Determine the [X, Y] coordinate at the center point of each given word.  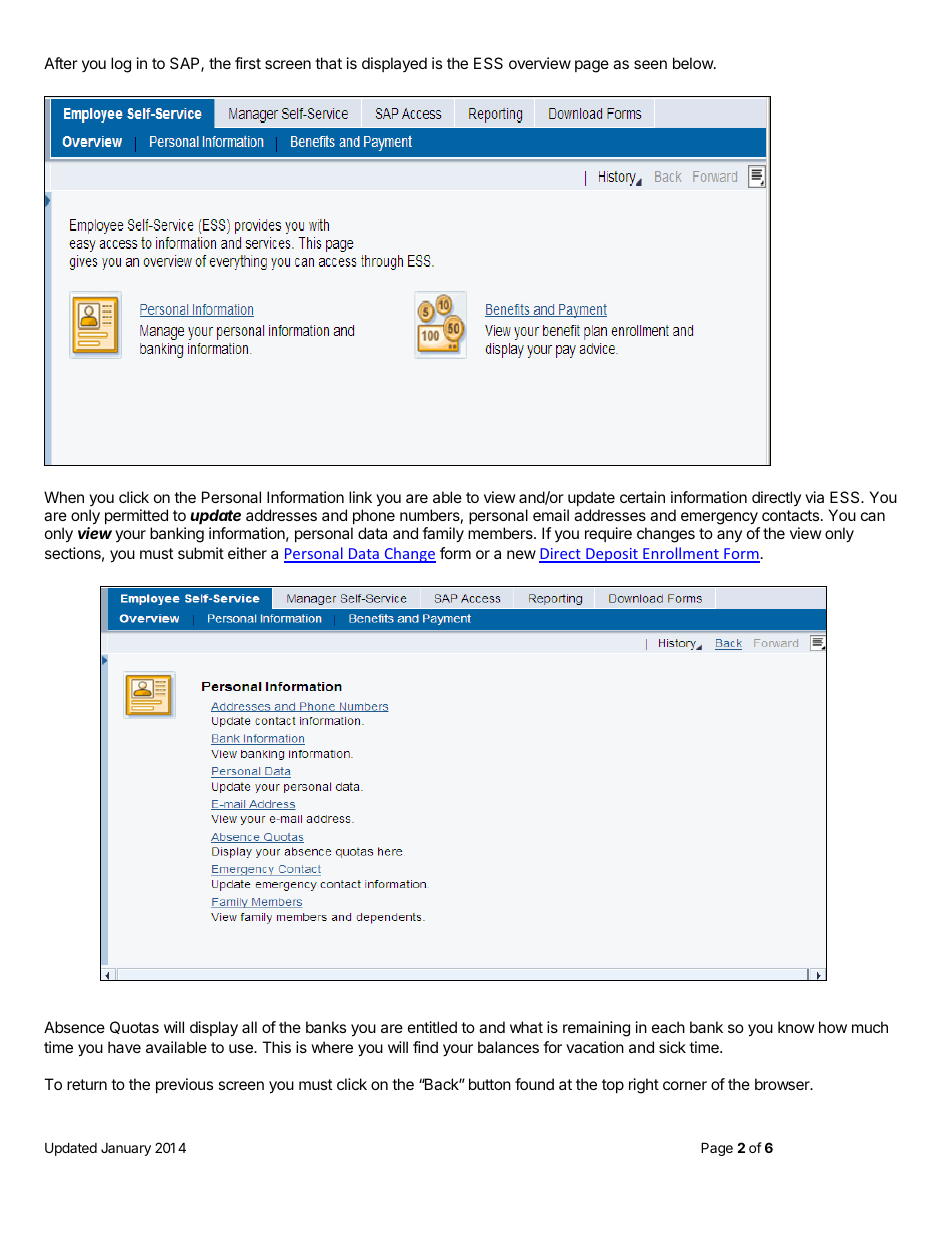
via [814, 497]
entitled [432, 1027]
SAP [186, 64]
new [521, 554]
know [796, 1027]
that [328, 63]
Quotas [134, 1027]
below [694, 63]
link [360, 497]
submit [201, 553]
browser [783, 1084]
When [64, 497]
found [534, 1084]
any [729, 536]
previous [184, 1085]
